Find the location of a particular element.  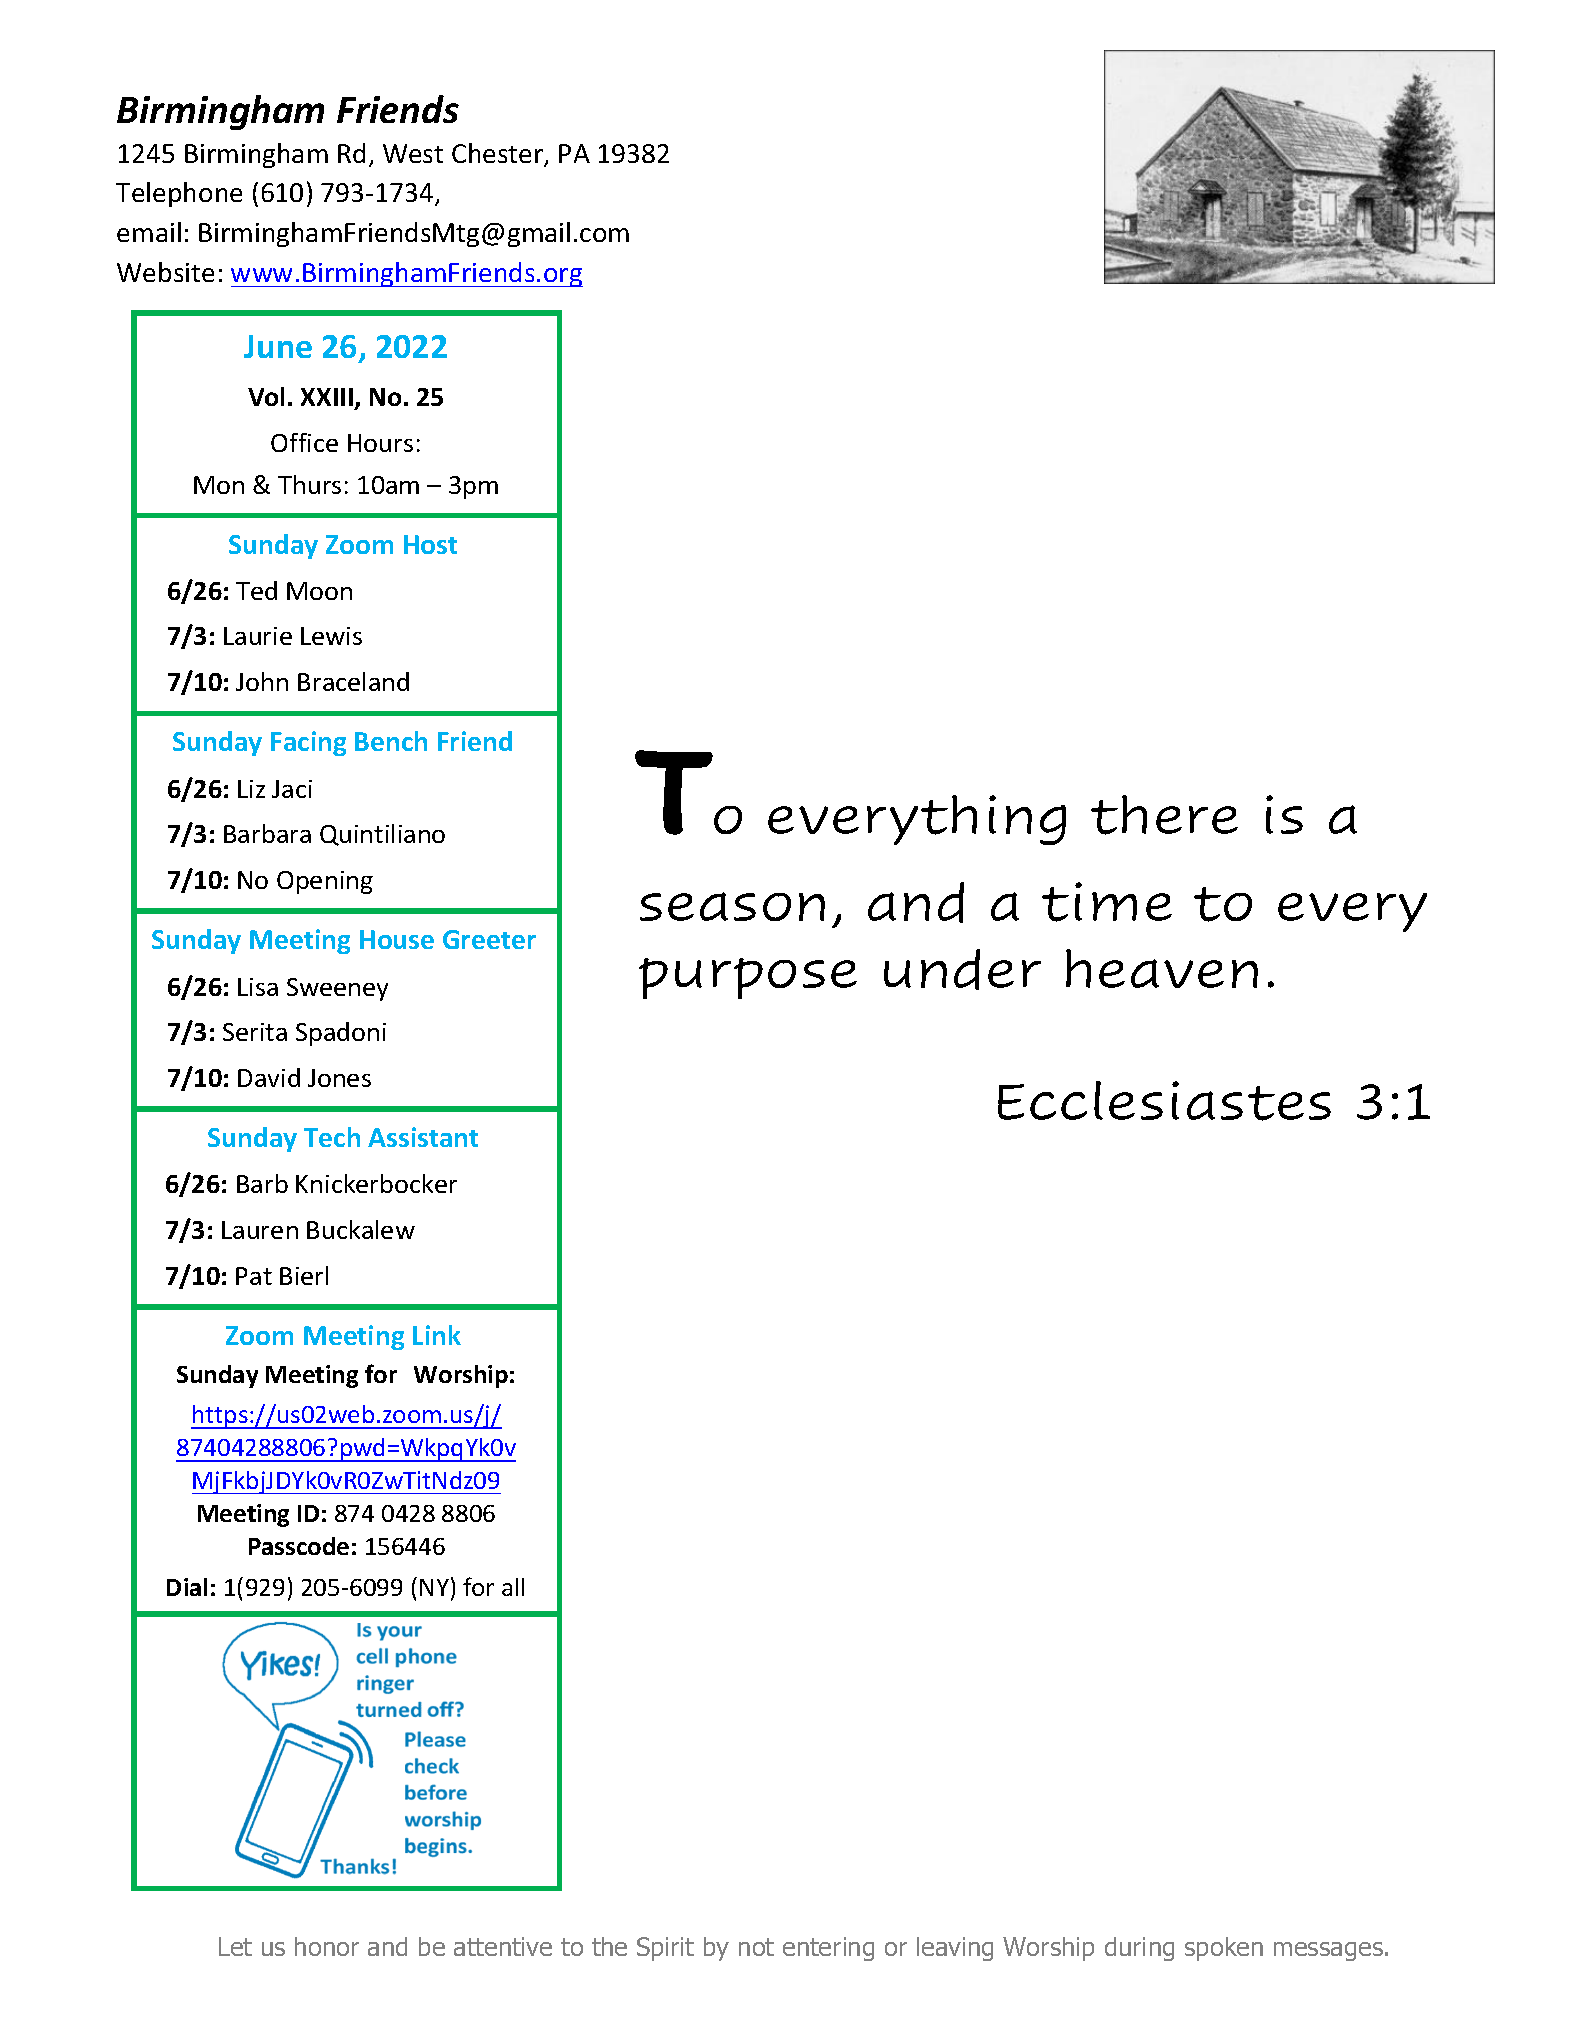

spoken is located at coordinates (1224, 1949).
